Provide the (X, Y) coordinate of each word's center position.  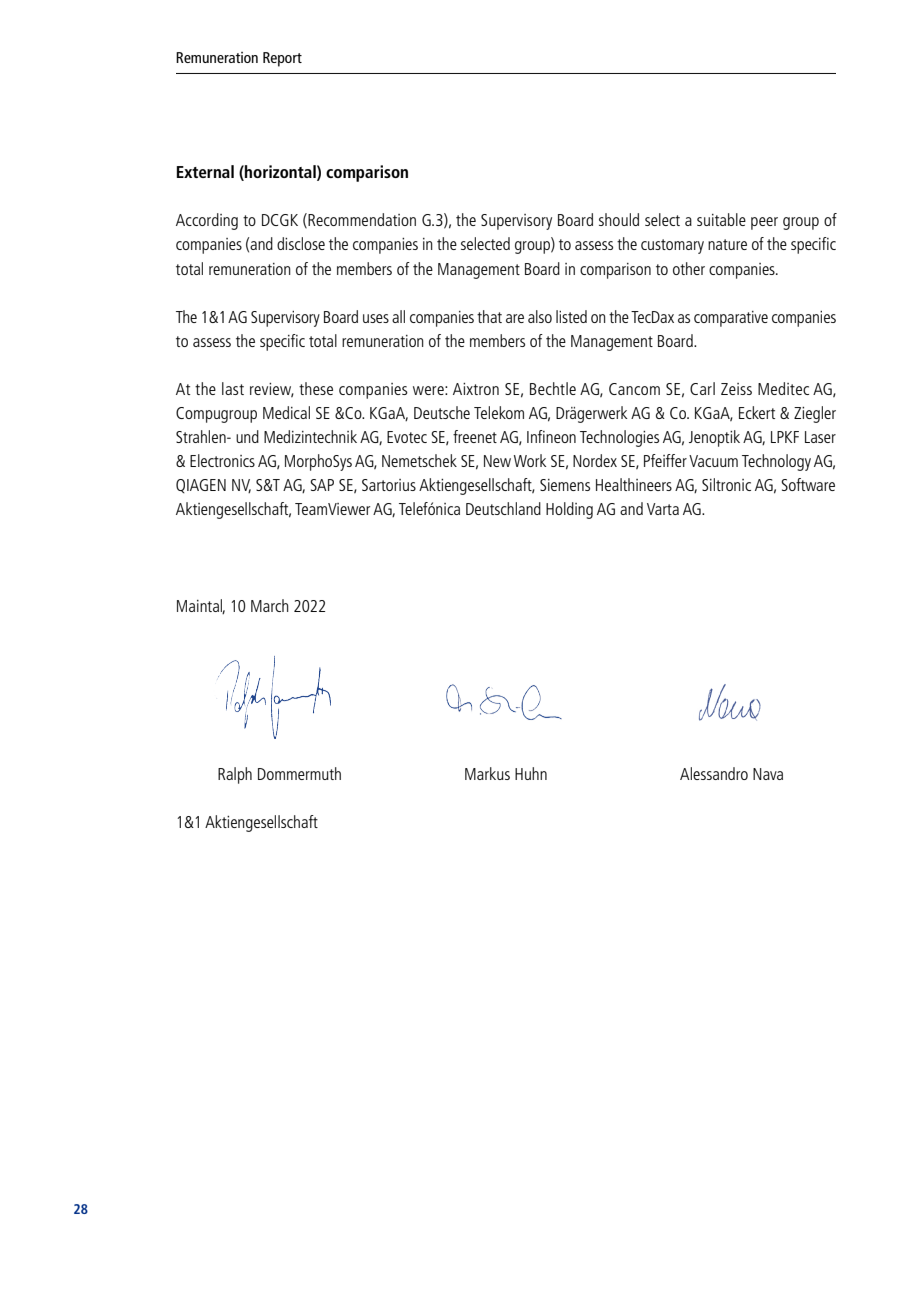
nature (727, 244)
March (270, 605)
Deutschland (503, 508)
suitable (721, 219)
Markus (487, 773)
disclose (301, 243)
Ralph (235, 775)
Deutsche (442, 412)
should (619, 219)
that (489, 316)
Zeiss (736, 389)
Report (282, 59)
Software (808, 484)
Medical (286, 412)
